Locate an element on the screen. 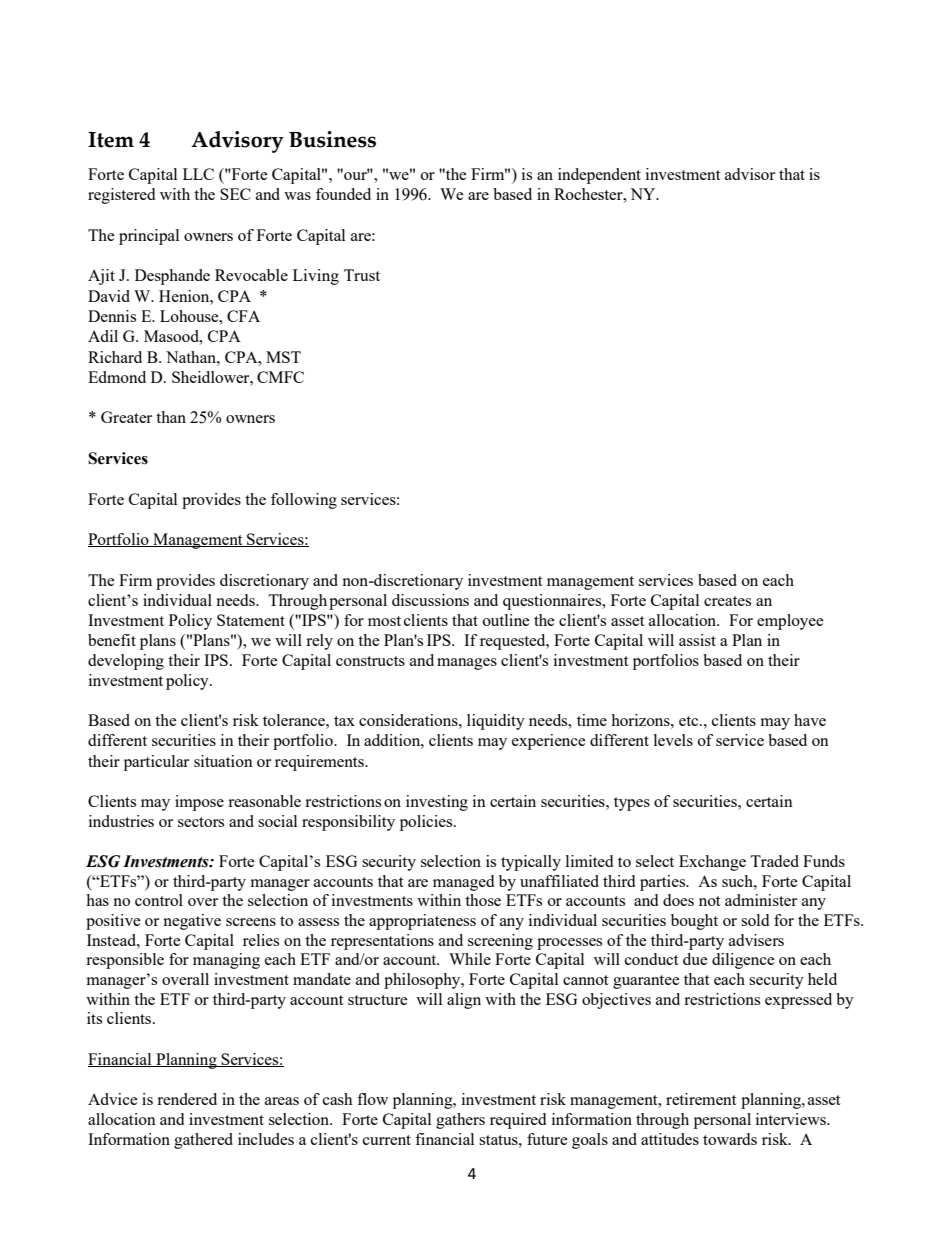 The width and height of the screenshot is (952, 1233). manages is located at coordinates (467, 664).
